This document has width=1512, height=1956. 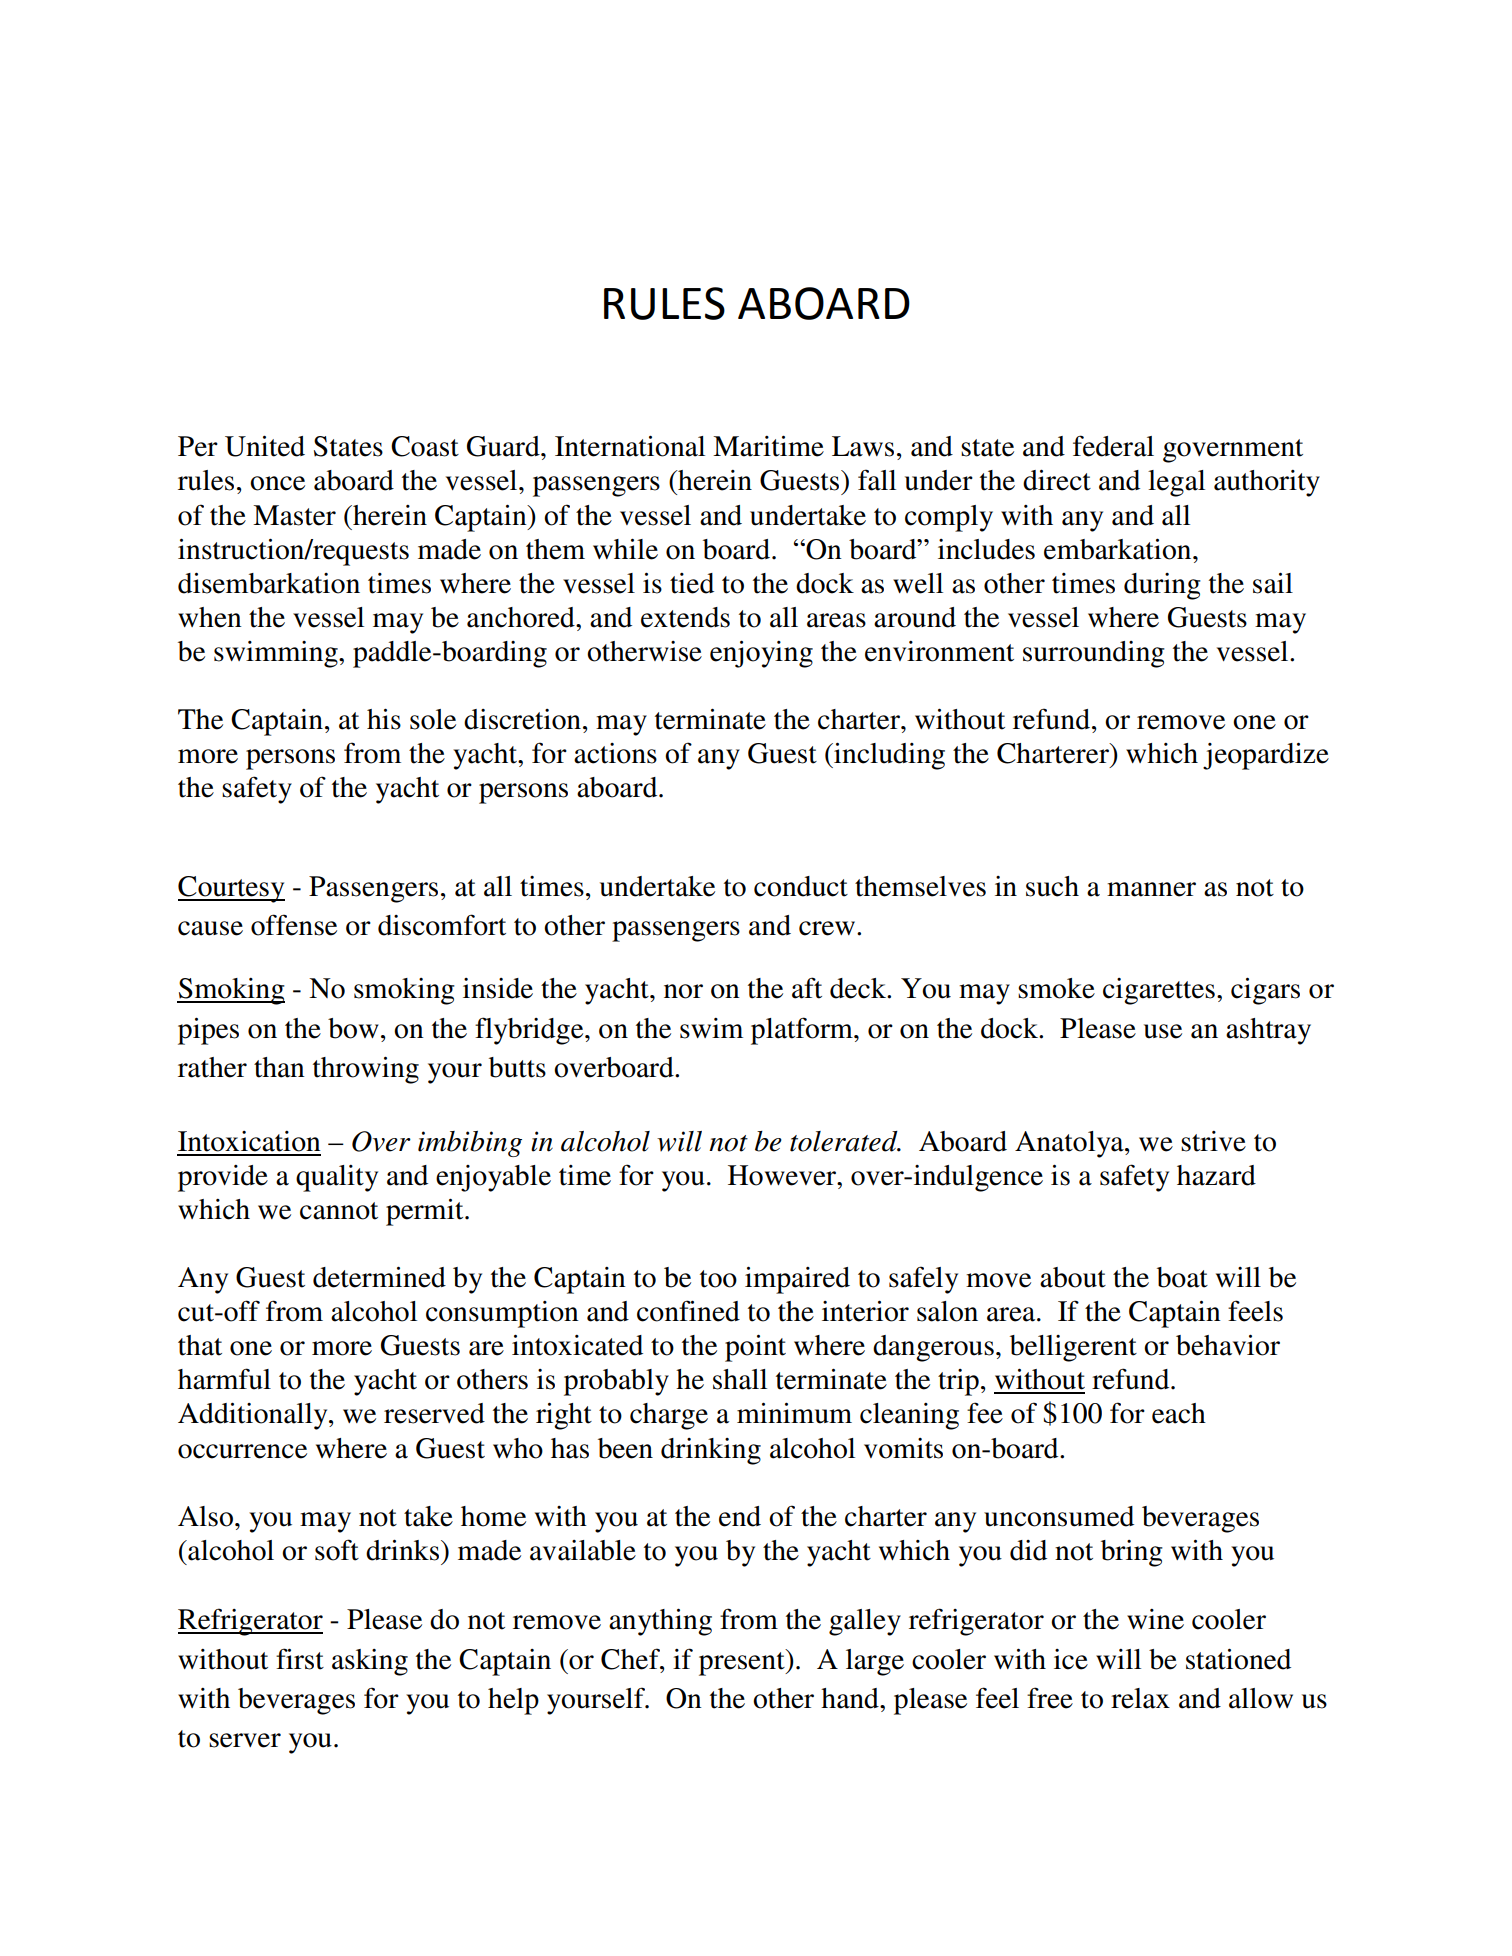 What do you see at coordinates (803, 1031) in the document?
I see `platform` at bounding box center [803, 1031].
